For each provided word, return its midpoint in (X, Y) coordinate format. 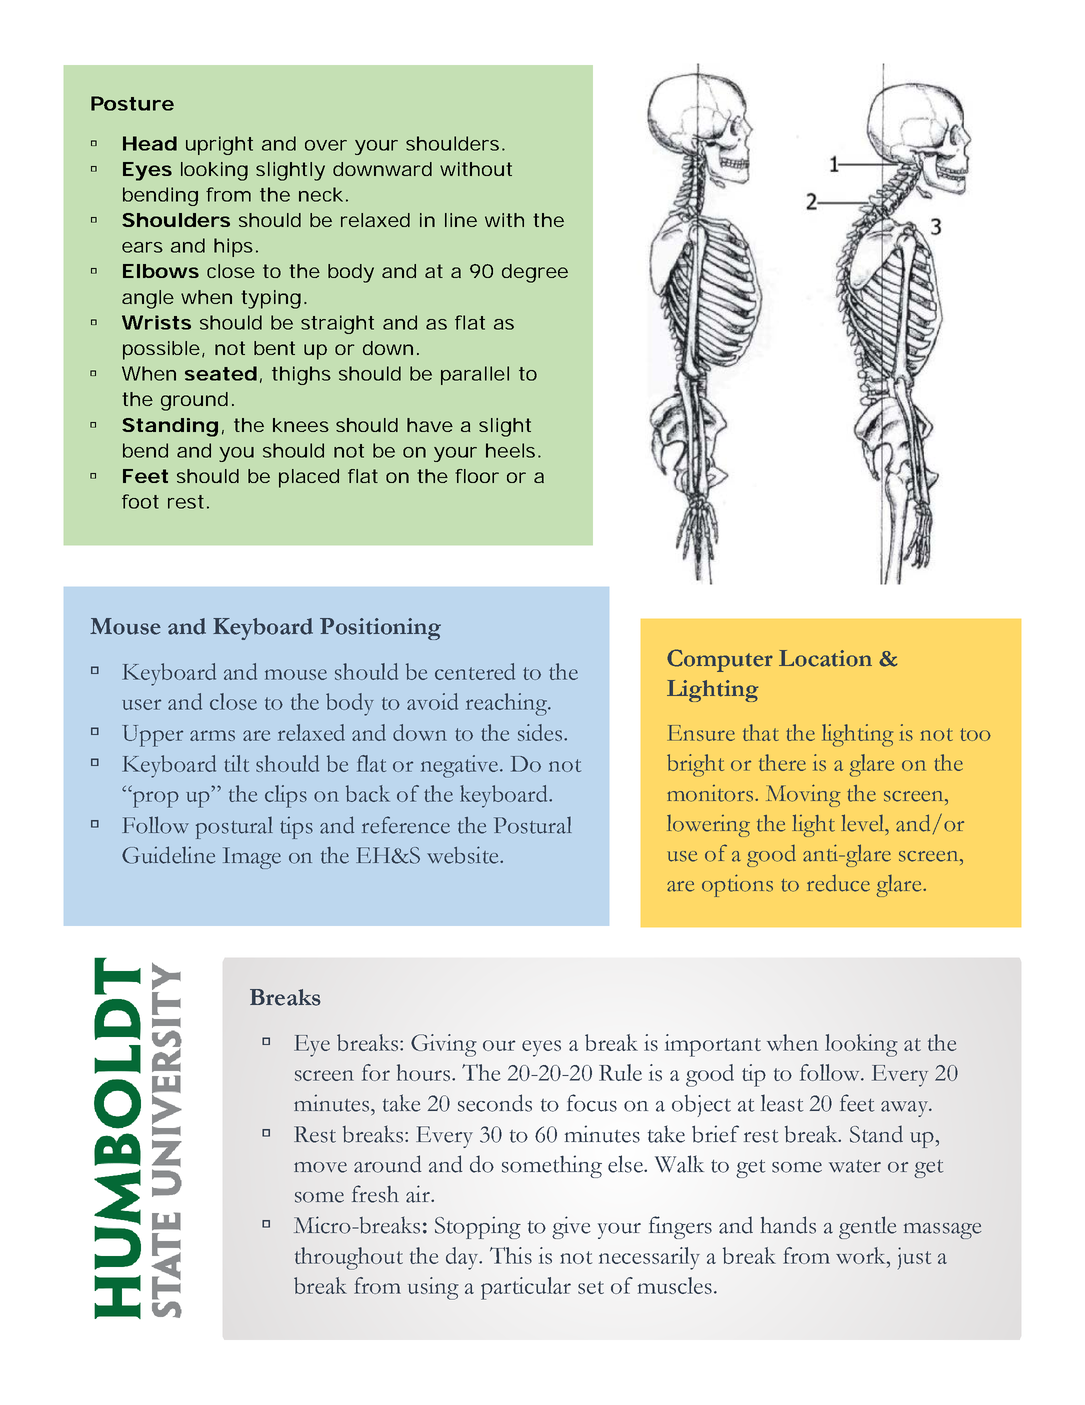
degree (535, 273)
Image (252, 858)
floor (477, 476)
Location (825, 658)
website (464, 855)
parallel (475, 375)
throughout (349, 1258)
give (571, 1227)
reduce (838, 883)
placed (309, 478)
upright (219, 145)
